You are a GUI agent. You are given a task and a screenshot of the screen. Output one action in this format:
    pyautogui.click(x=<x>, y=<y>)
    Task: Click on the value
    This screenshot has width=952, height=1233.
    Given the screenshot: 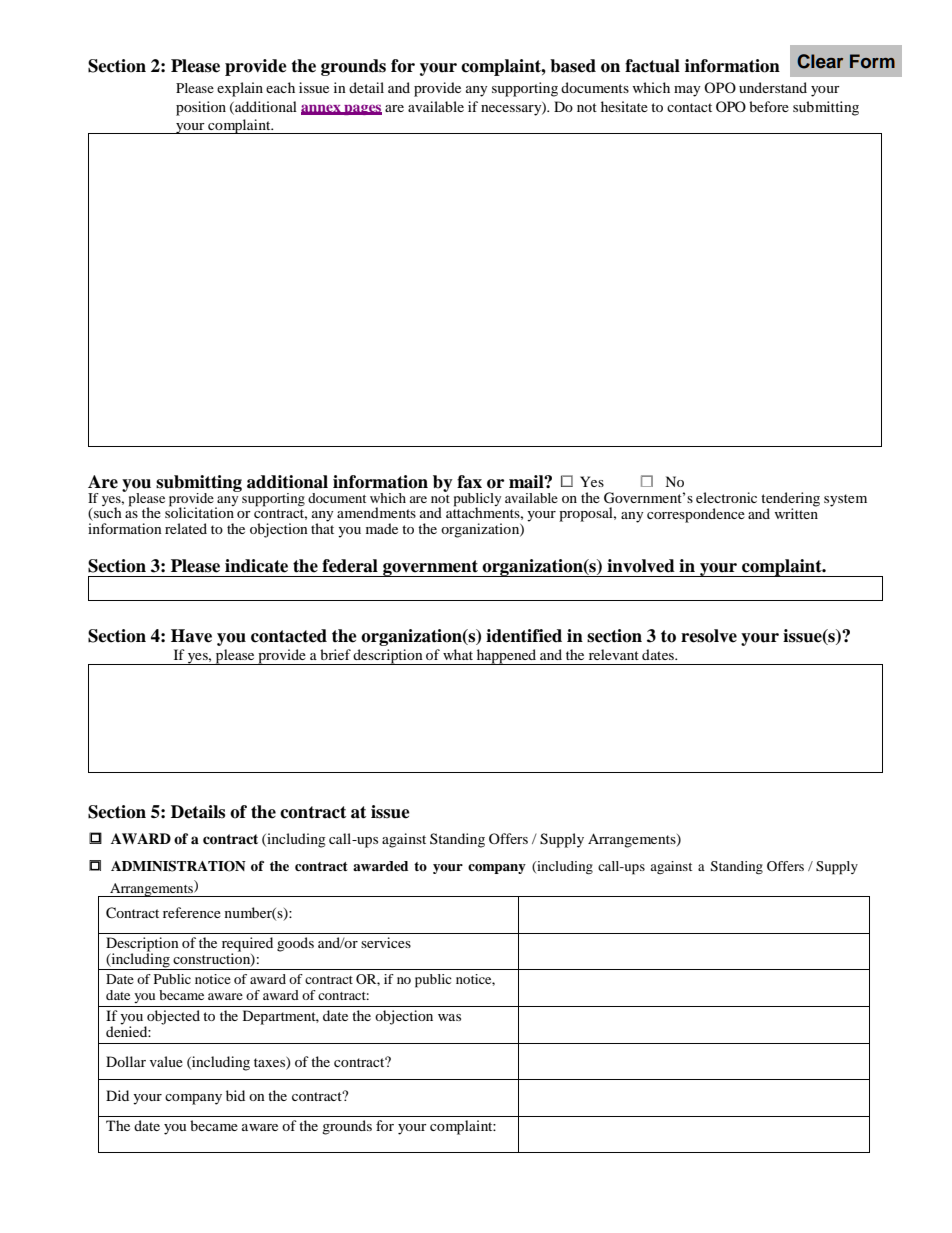 What is the action you would take?
    pyautogui.click(x=166, y=1061)
